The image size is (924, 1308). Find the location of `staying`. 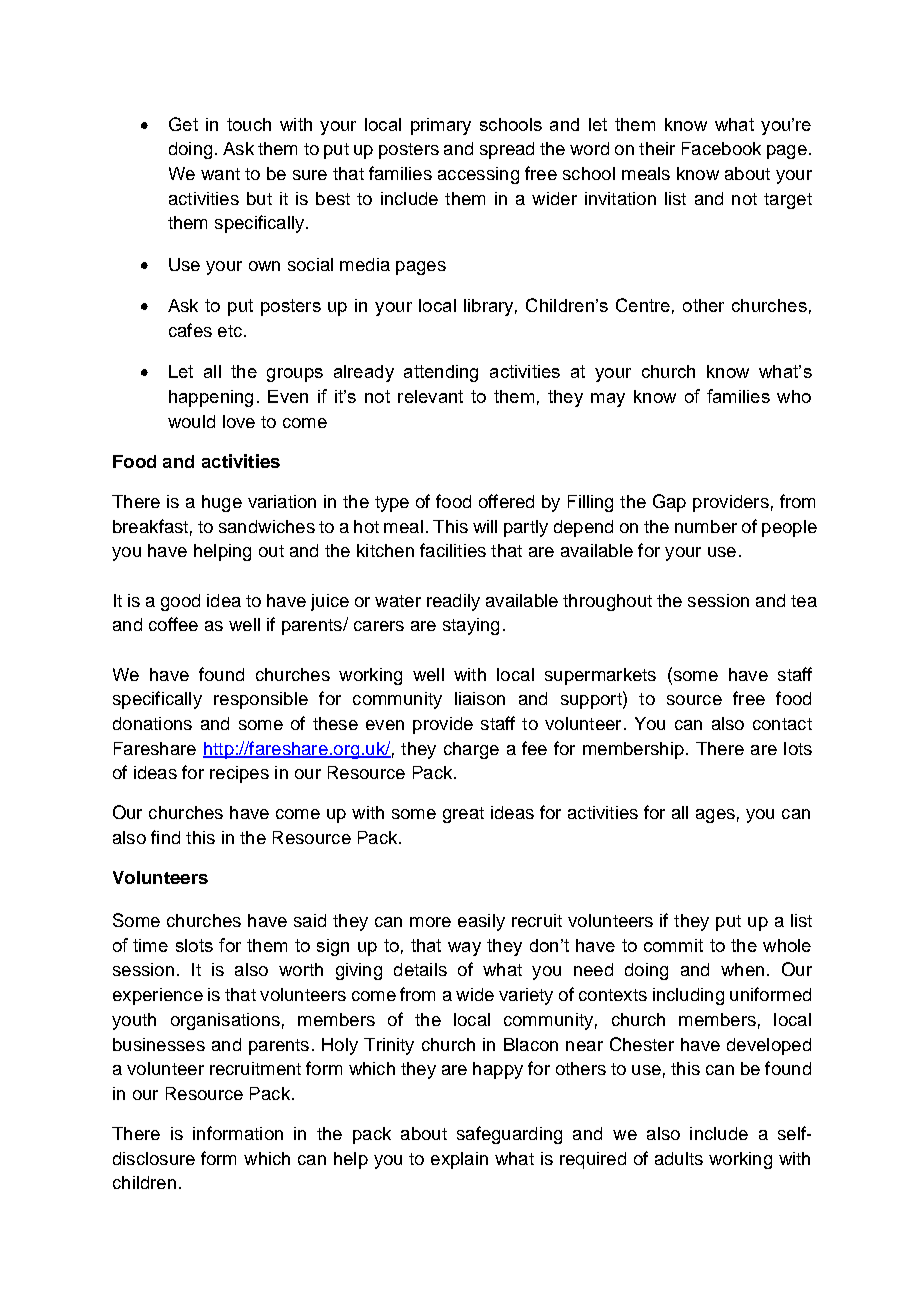

staying is located at coordinates (471, 626).
